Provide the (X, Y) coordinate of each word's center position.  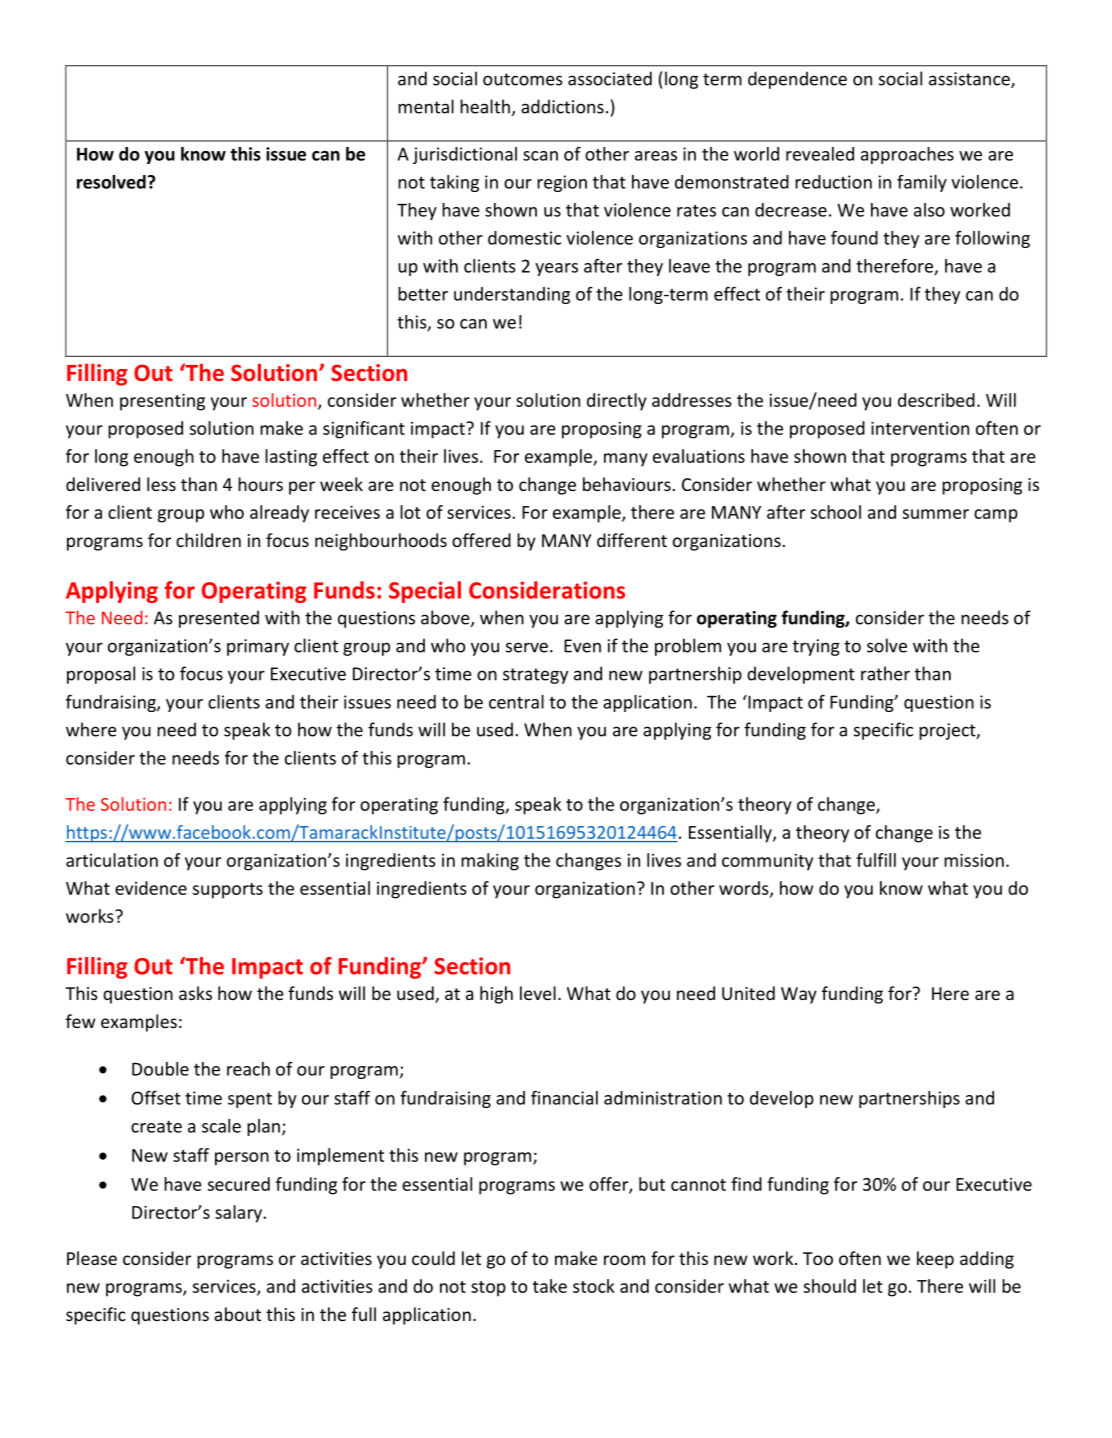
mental (426, 106)
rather (885, 673)
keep (935, 1260)
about (237, 1314)
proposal (101, 675)
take (550, 1286)
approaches (907, 155)
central (516, 702)
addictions (562, 106)
